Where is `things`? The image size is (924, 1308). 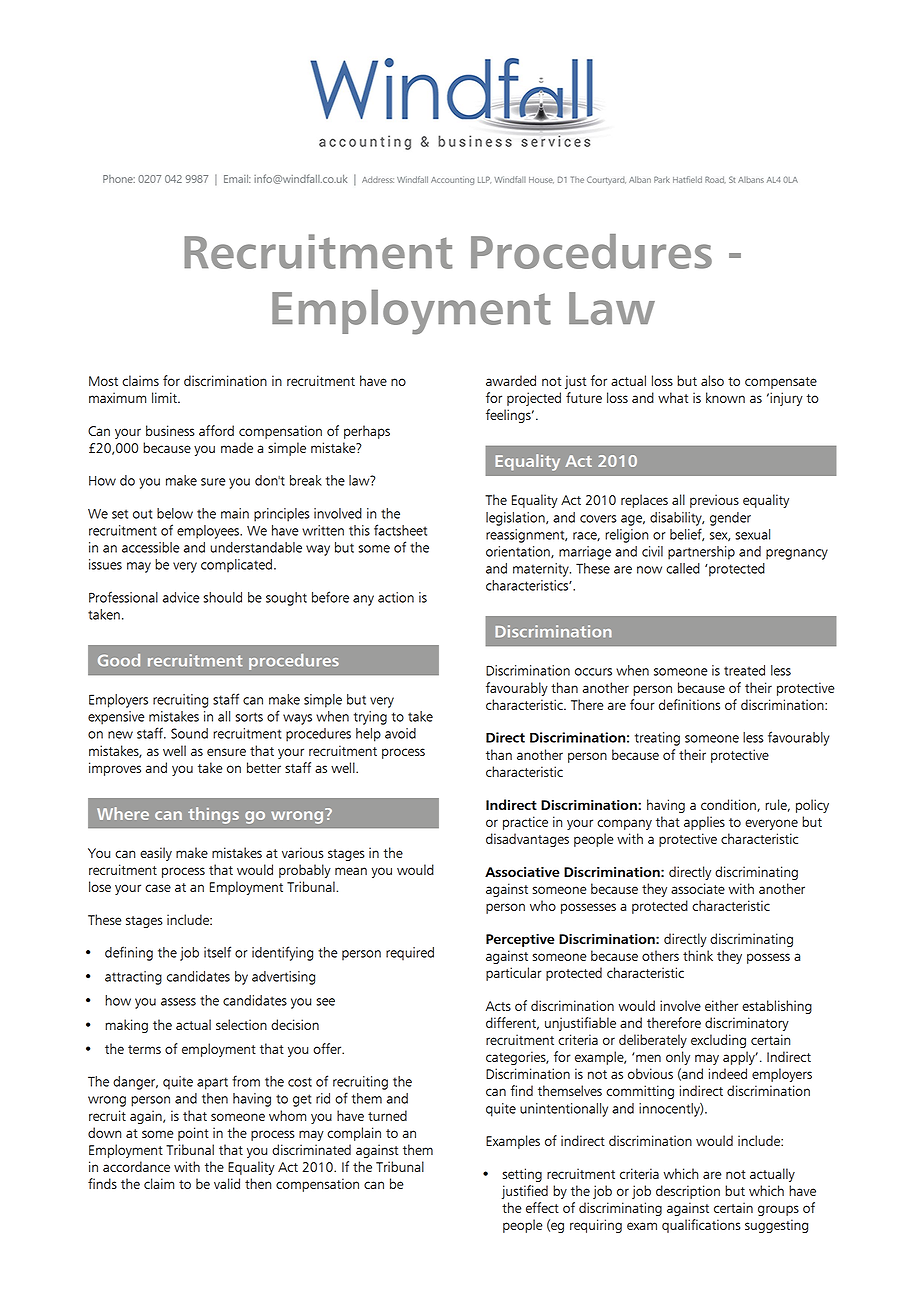 things is located at coordinates (213, 815).
